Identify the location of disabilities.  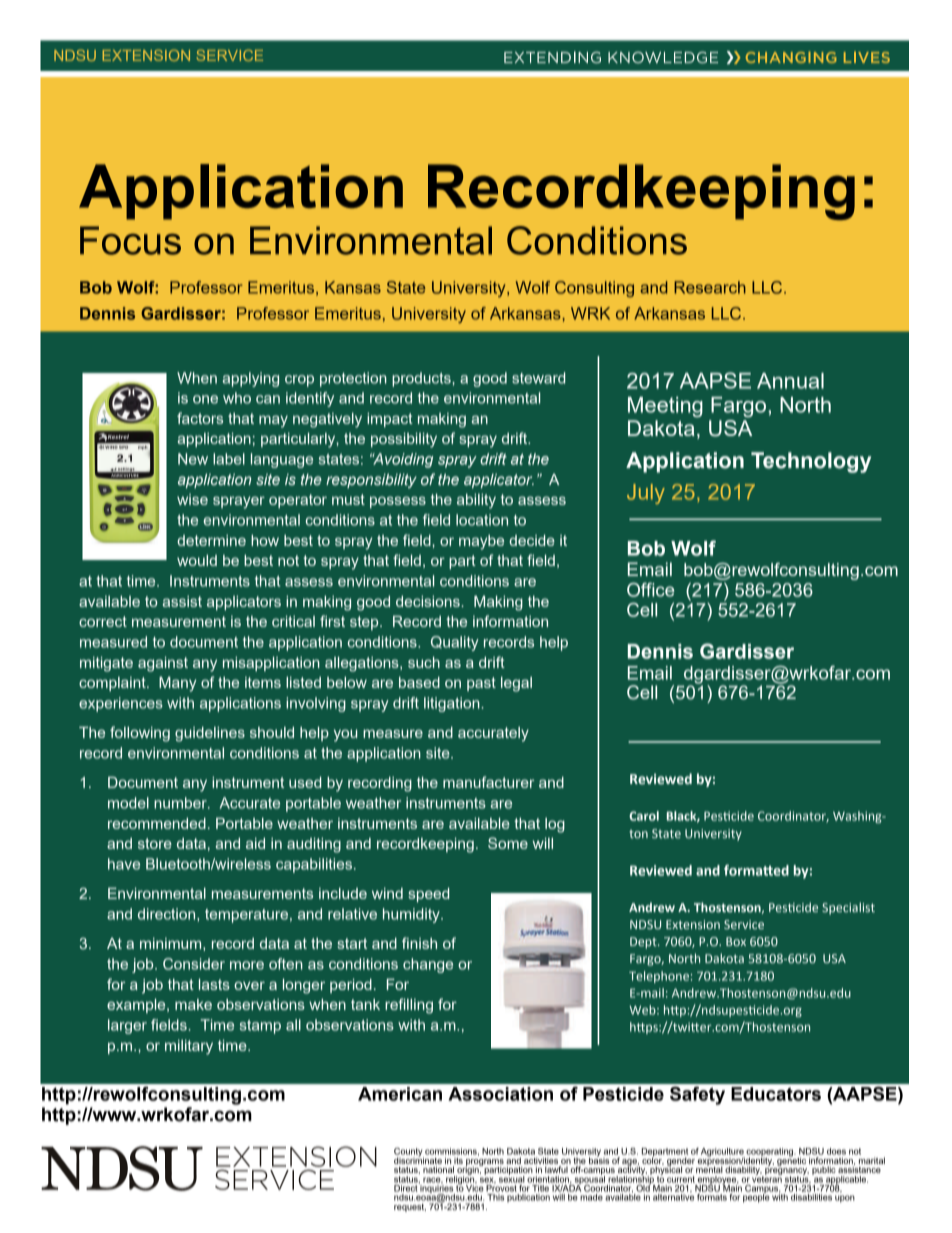
(811, 1197).
